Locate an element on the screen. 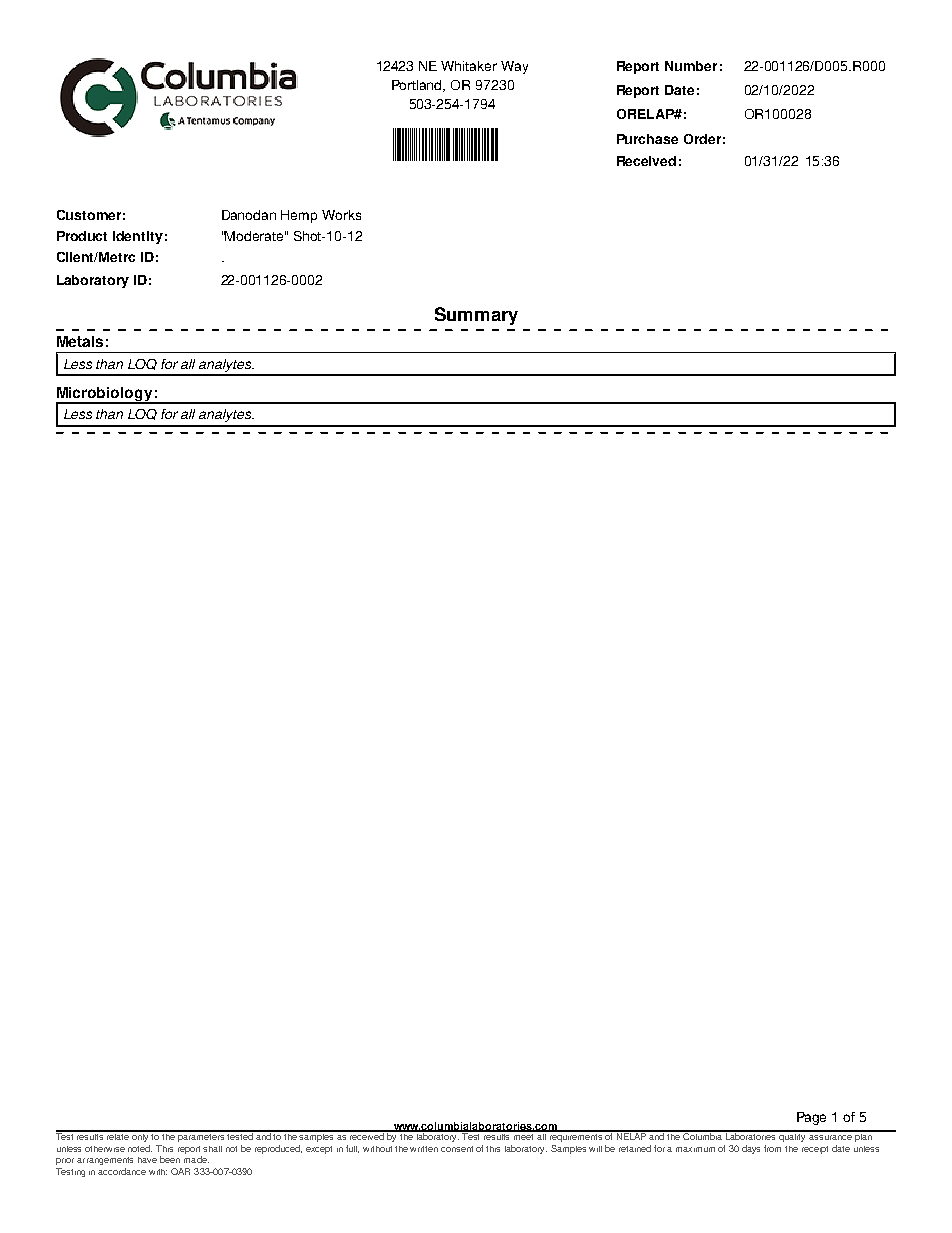  Summary is located at coordinates (476, 316).
